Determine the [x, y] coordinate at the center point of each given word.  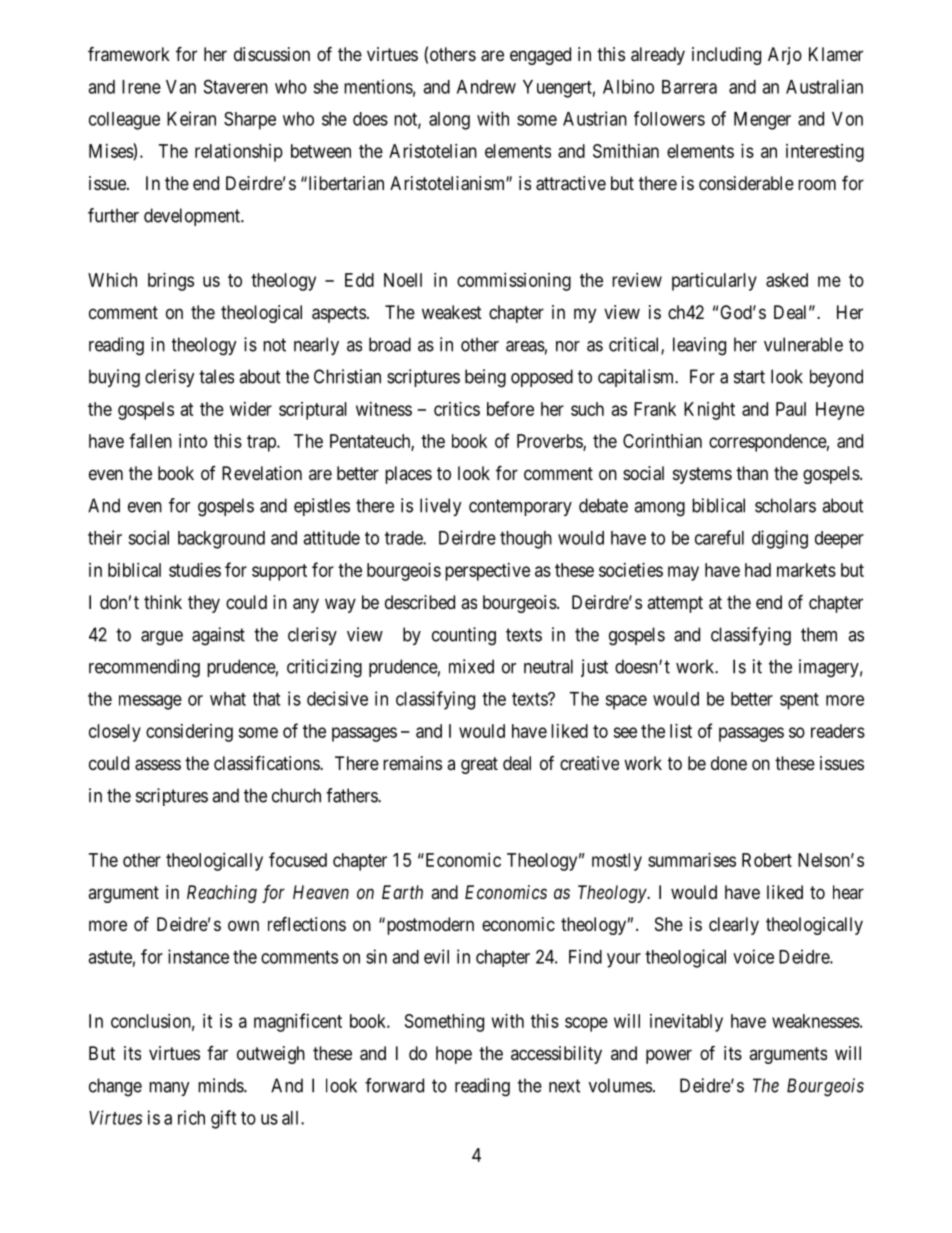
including [726, 56]
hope [454, 1055]
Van [181, 87]
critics [457, 409]
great [479, 765]
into [193, 441]
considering [189, 733]
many [169, 1089]
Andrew [486, 87]
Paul [791, 409]
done [729, 763]
